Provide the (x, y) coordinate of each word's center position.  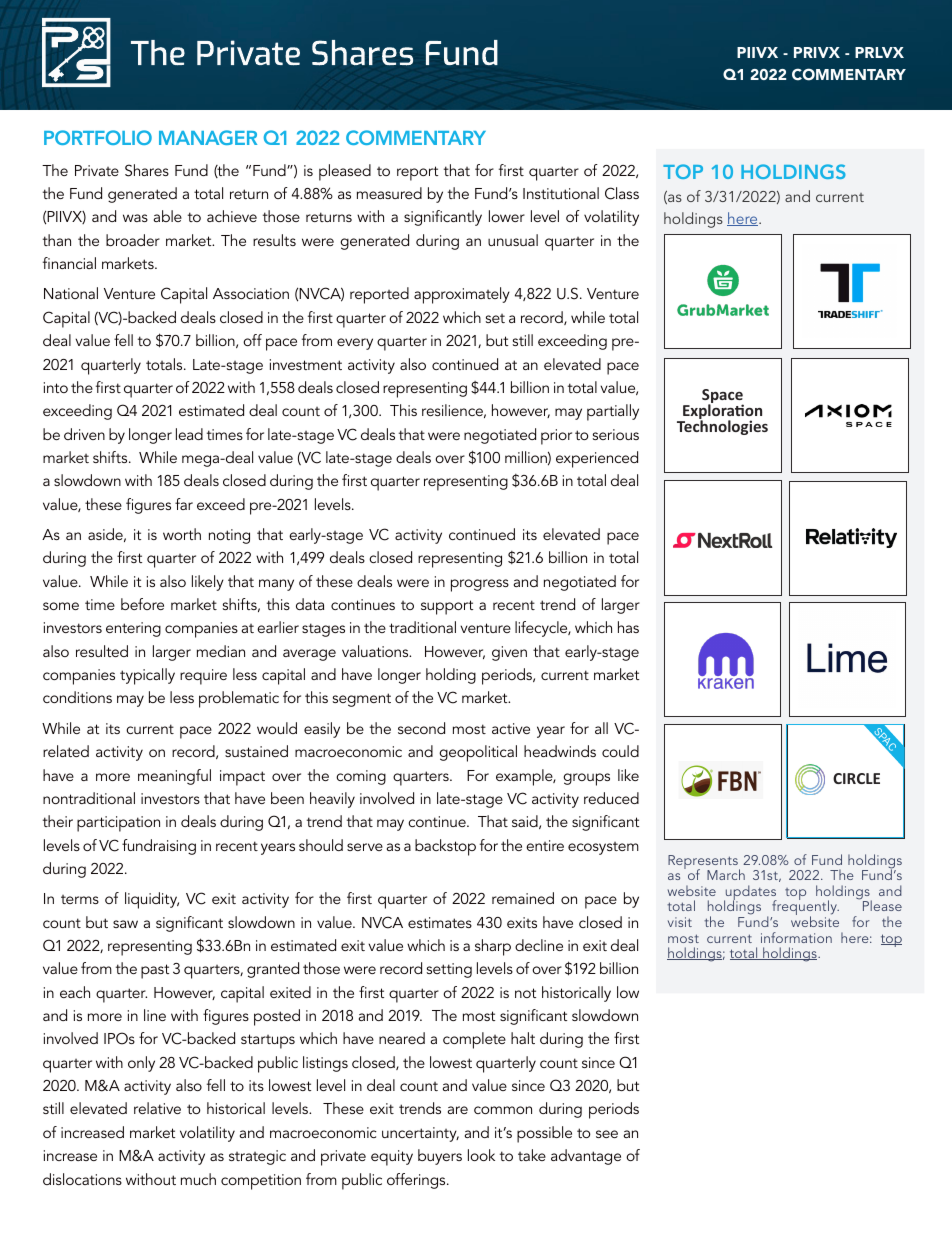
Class (622, 193)
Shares (147, 170)
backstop (445, 847)
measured (389, 193)
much (198, 1179)
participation (118, 824)
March (726, 874)
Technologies (722, 426)
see (607, 1134)
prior (556, 437)
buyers (440, 1157)
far (184, 504)
